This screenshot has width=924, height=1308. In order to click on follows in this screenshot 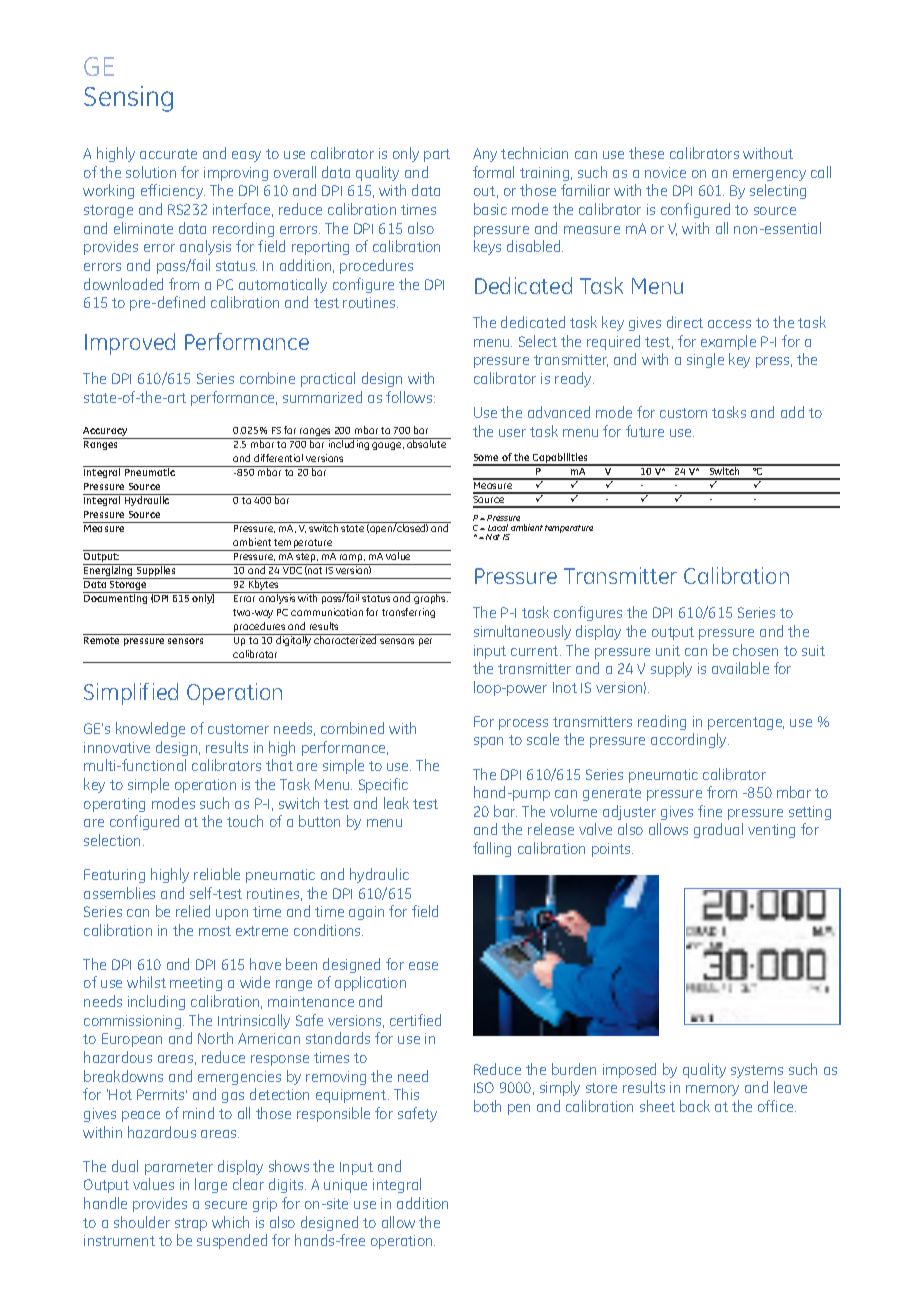, I will do `click(410, 397)`.
